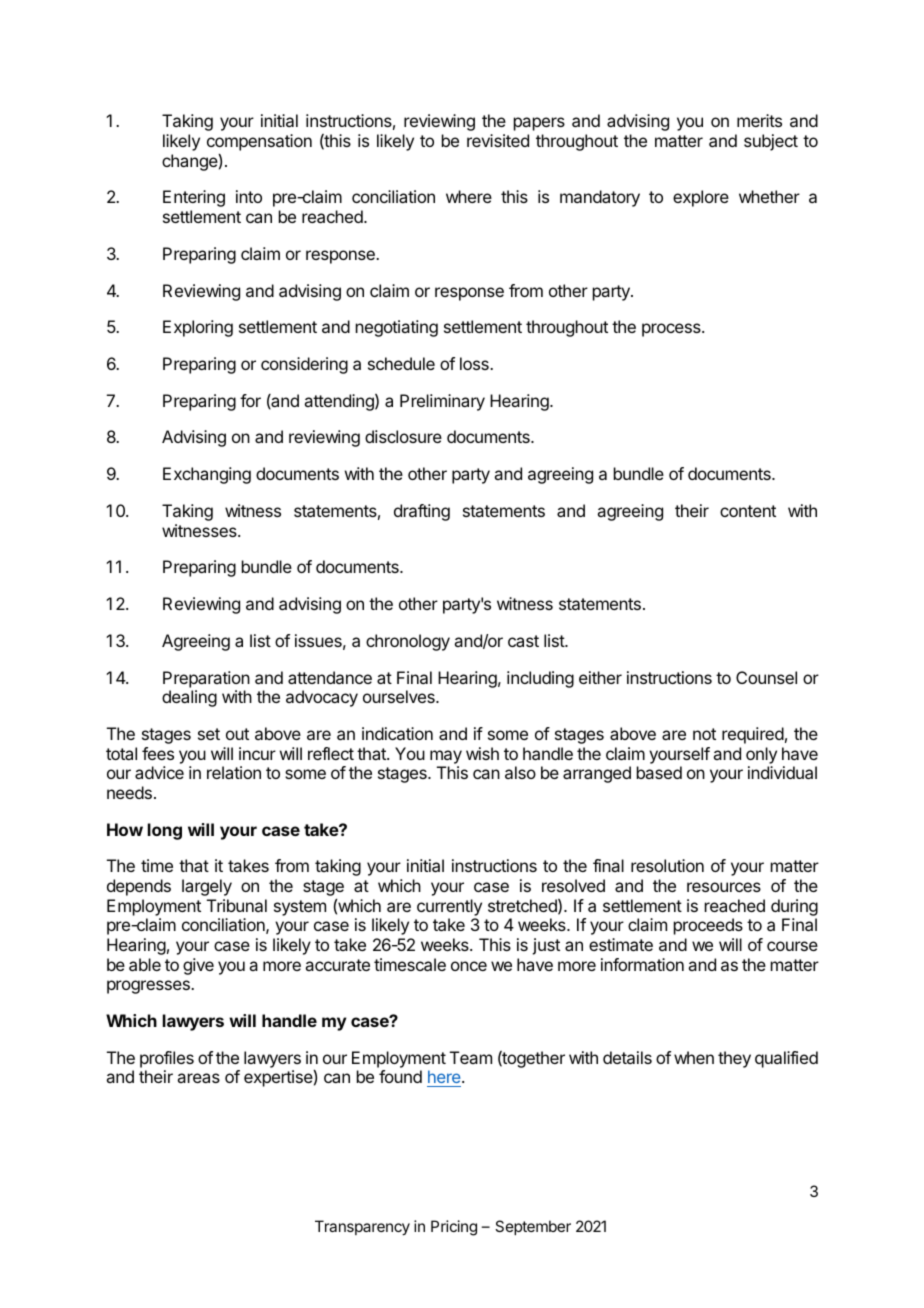 This page has width=924, height=1308. I want to click on Entering, so click(194, 198).
